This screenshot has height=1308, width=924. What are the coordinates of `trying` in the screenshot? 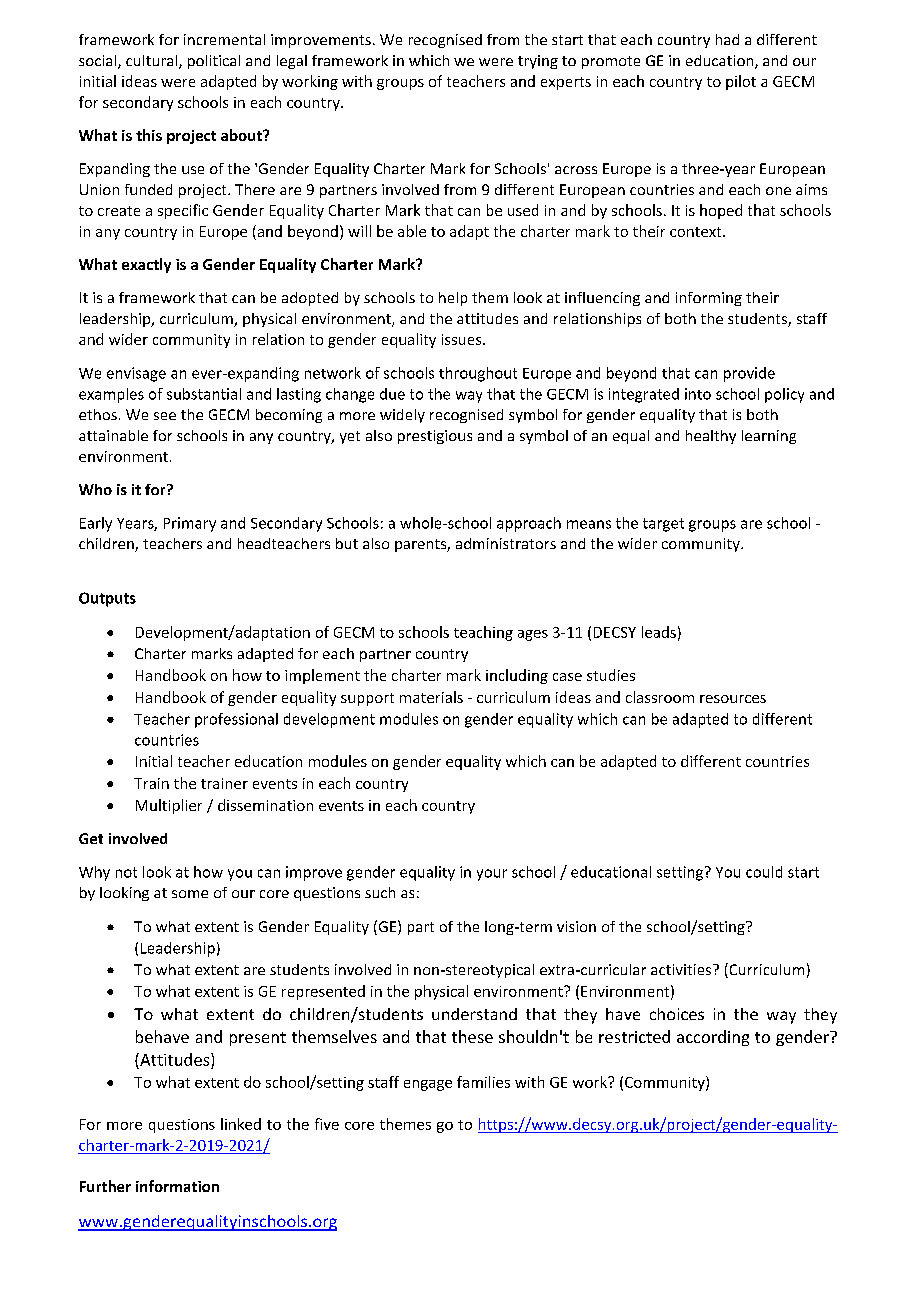 It's located at (538, 62).
